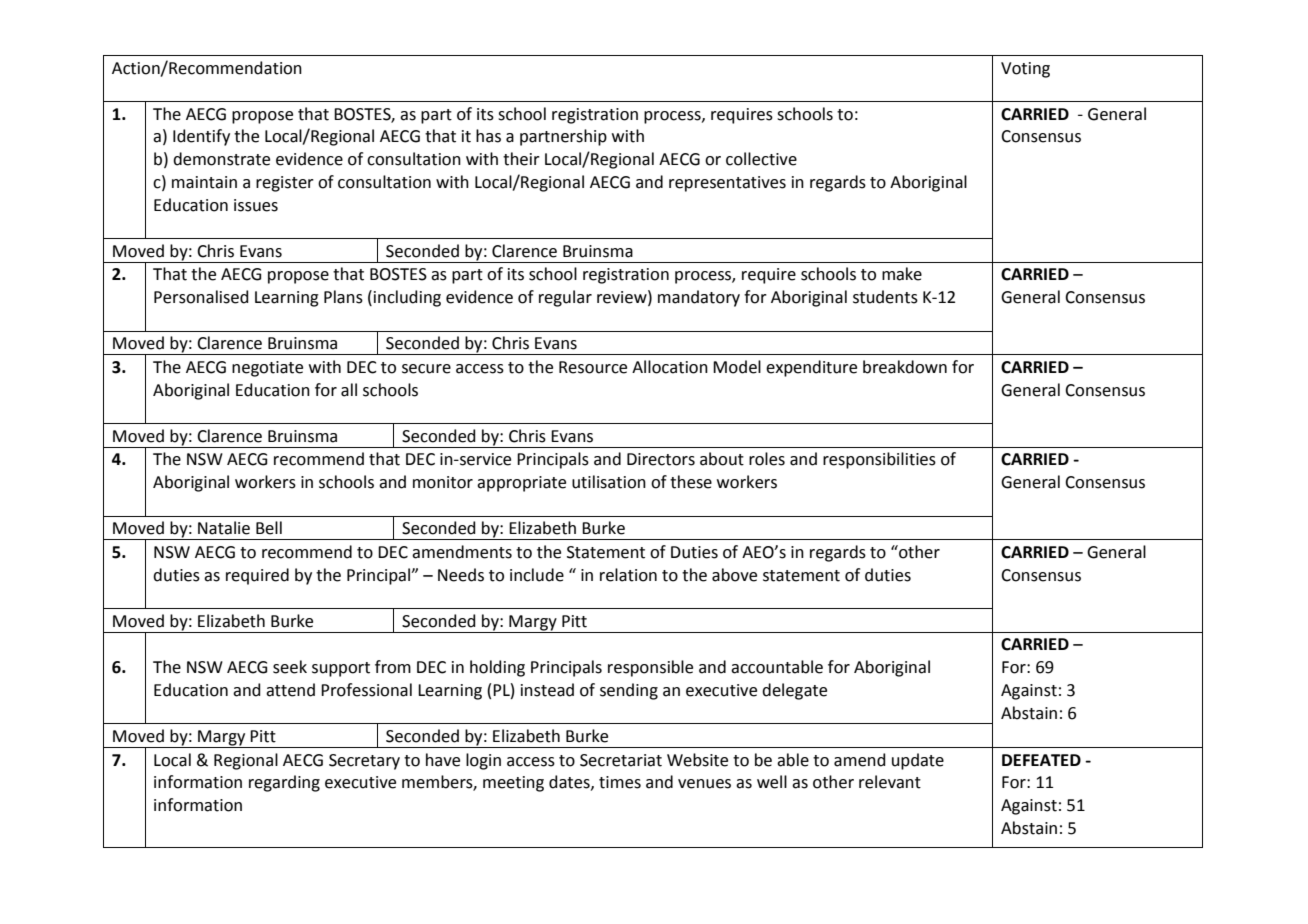 This page has width=1308, height=924. I want to click on negotiate, so click(267, 369).
